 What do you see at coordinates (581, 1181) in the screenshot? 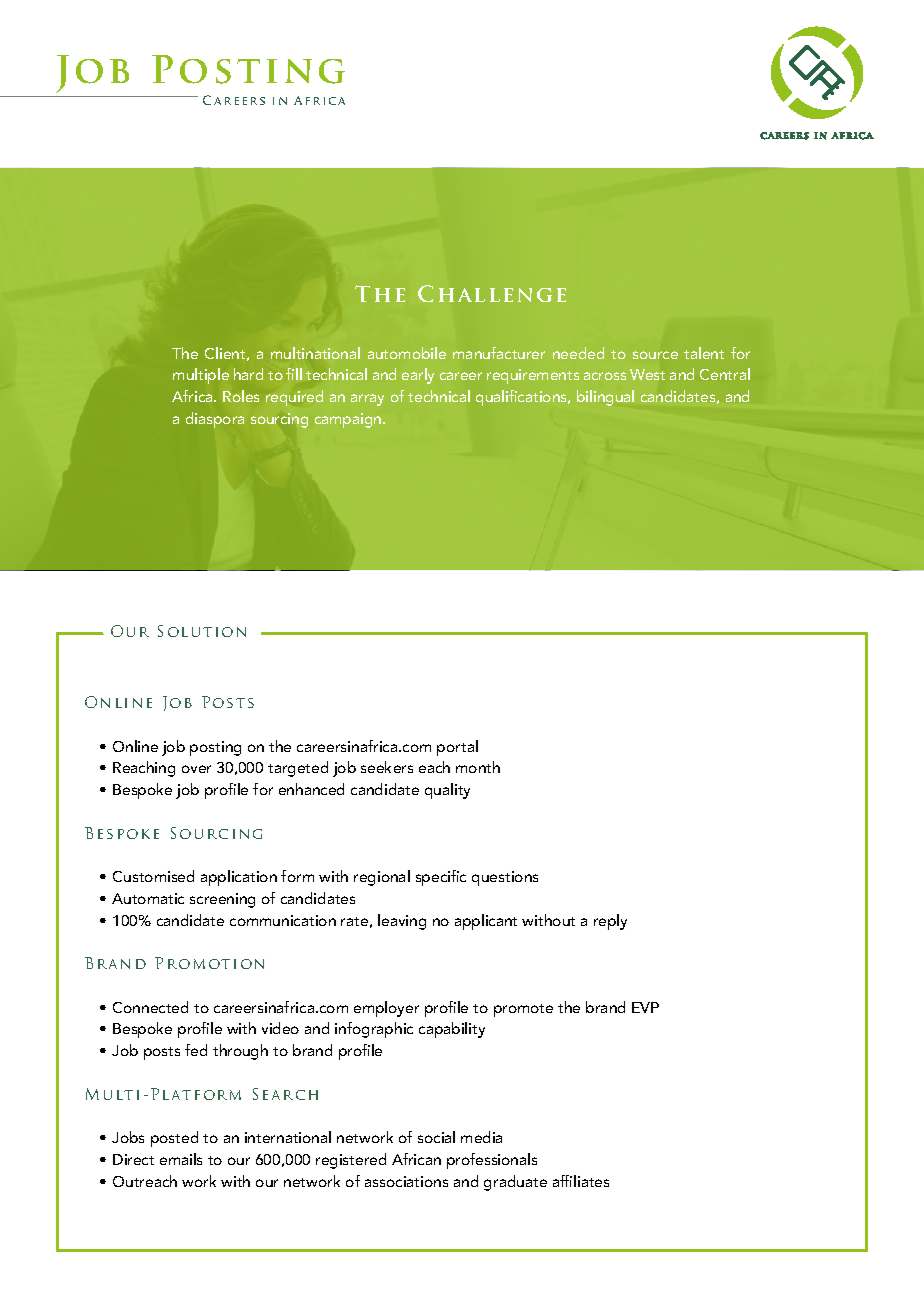
I see `affiliates` at bounding box center [581, 1181].
